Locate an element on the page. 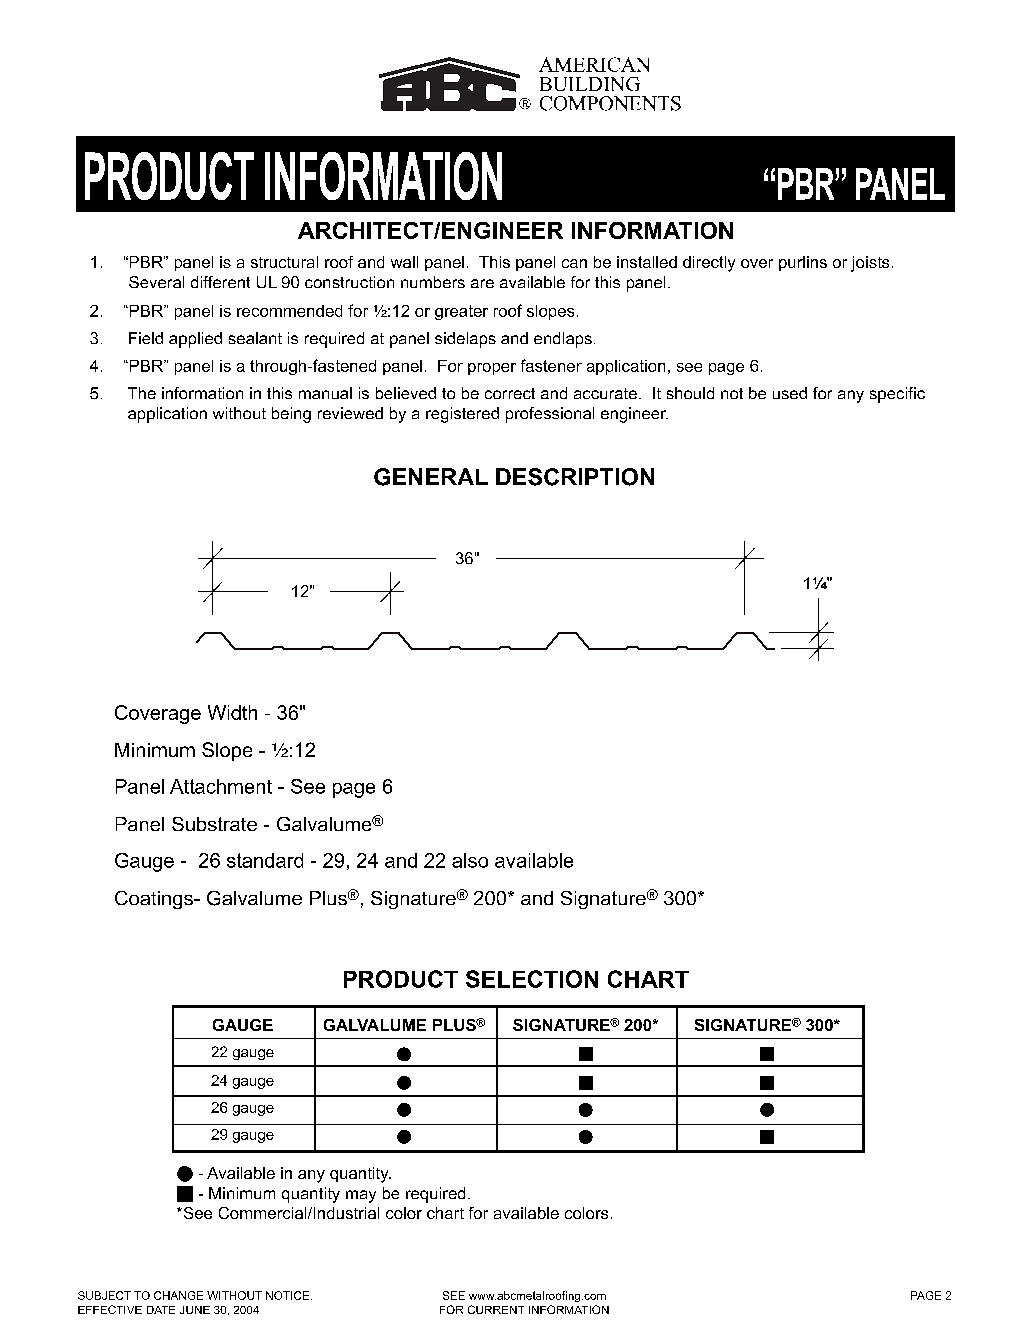 The width and height of the image is (1031, 1334). CURRENT is located at coordinates (496, 1309).
